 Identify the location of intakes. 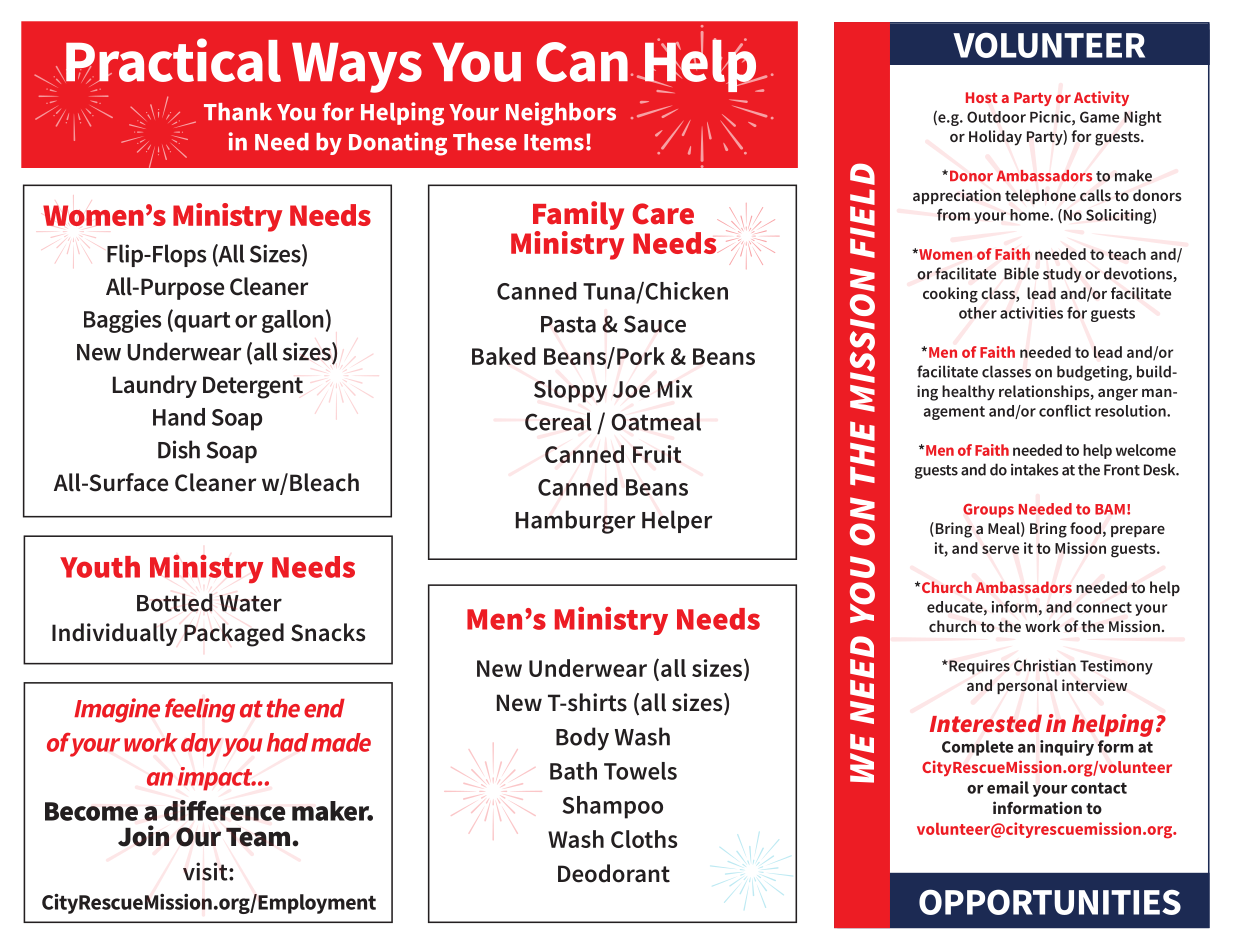
(1034, 469).
